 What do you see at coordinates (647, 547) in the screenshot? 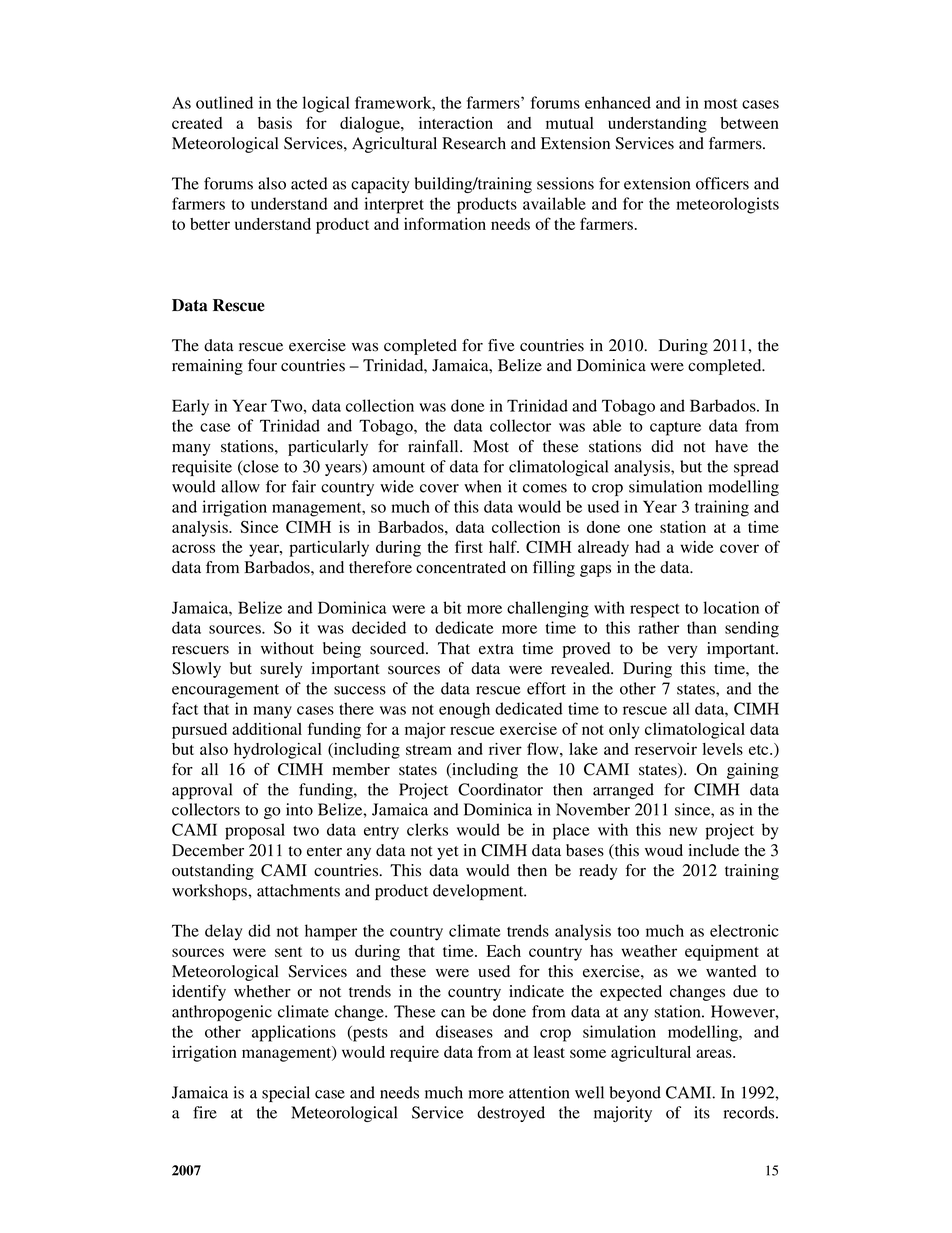
I see `had` at bounding box center [647, 547].
